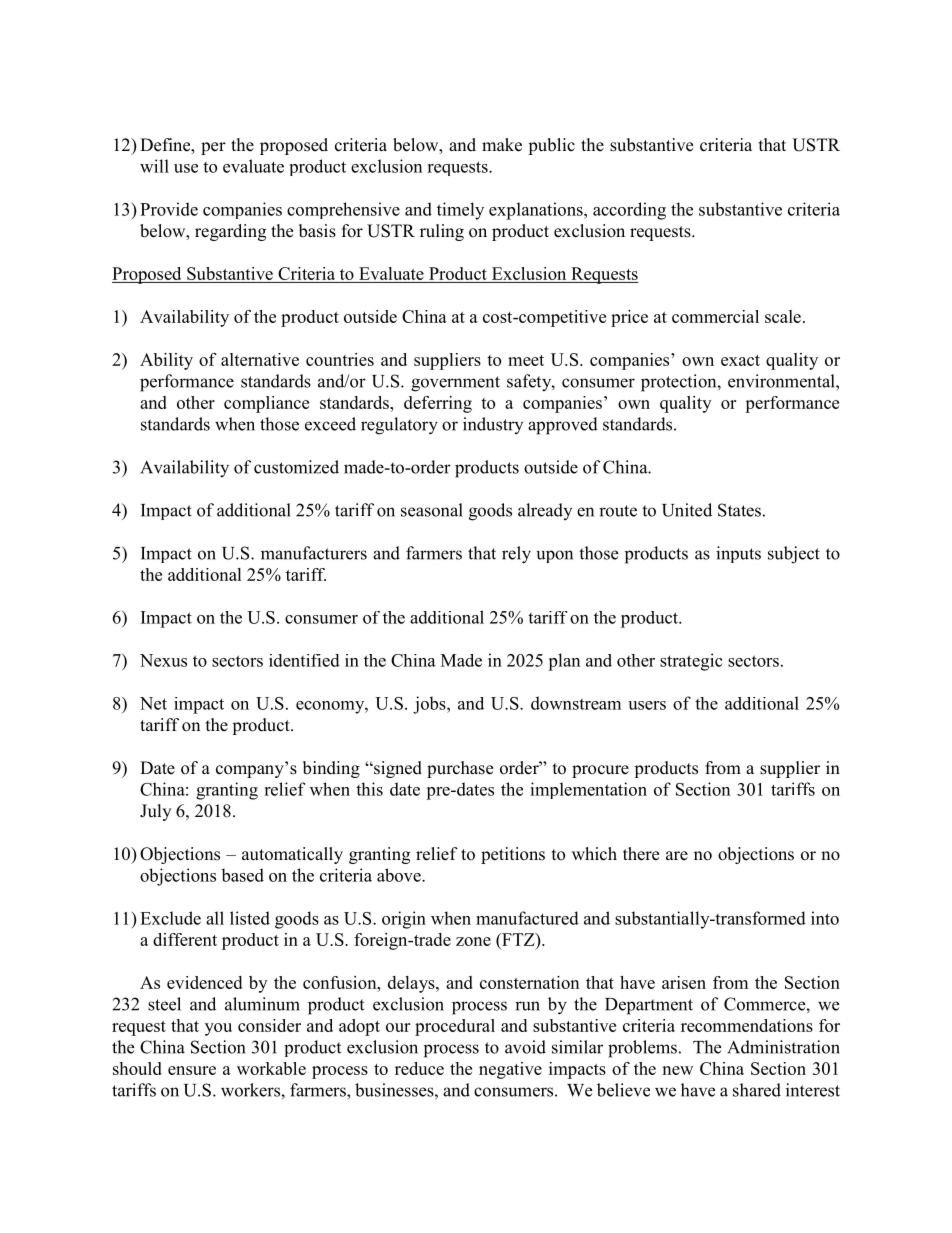 The image size is (952, 1233). I want to click on make, so click(502, 145).
